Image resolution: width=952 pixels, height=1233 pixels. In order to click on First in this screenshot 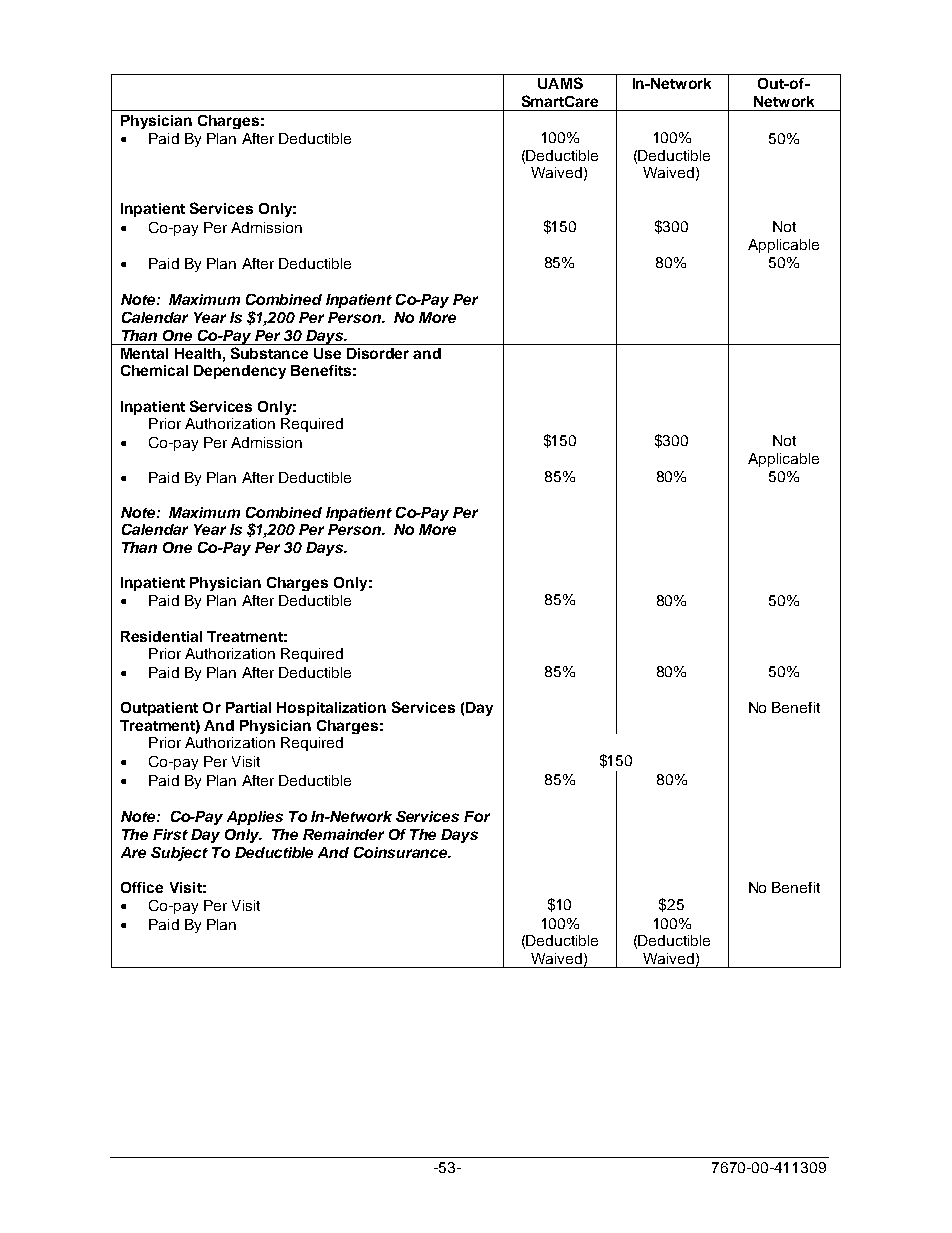, I will do `click(170, 834)`.
